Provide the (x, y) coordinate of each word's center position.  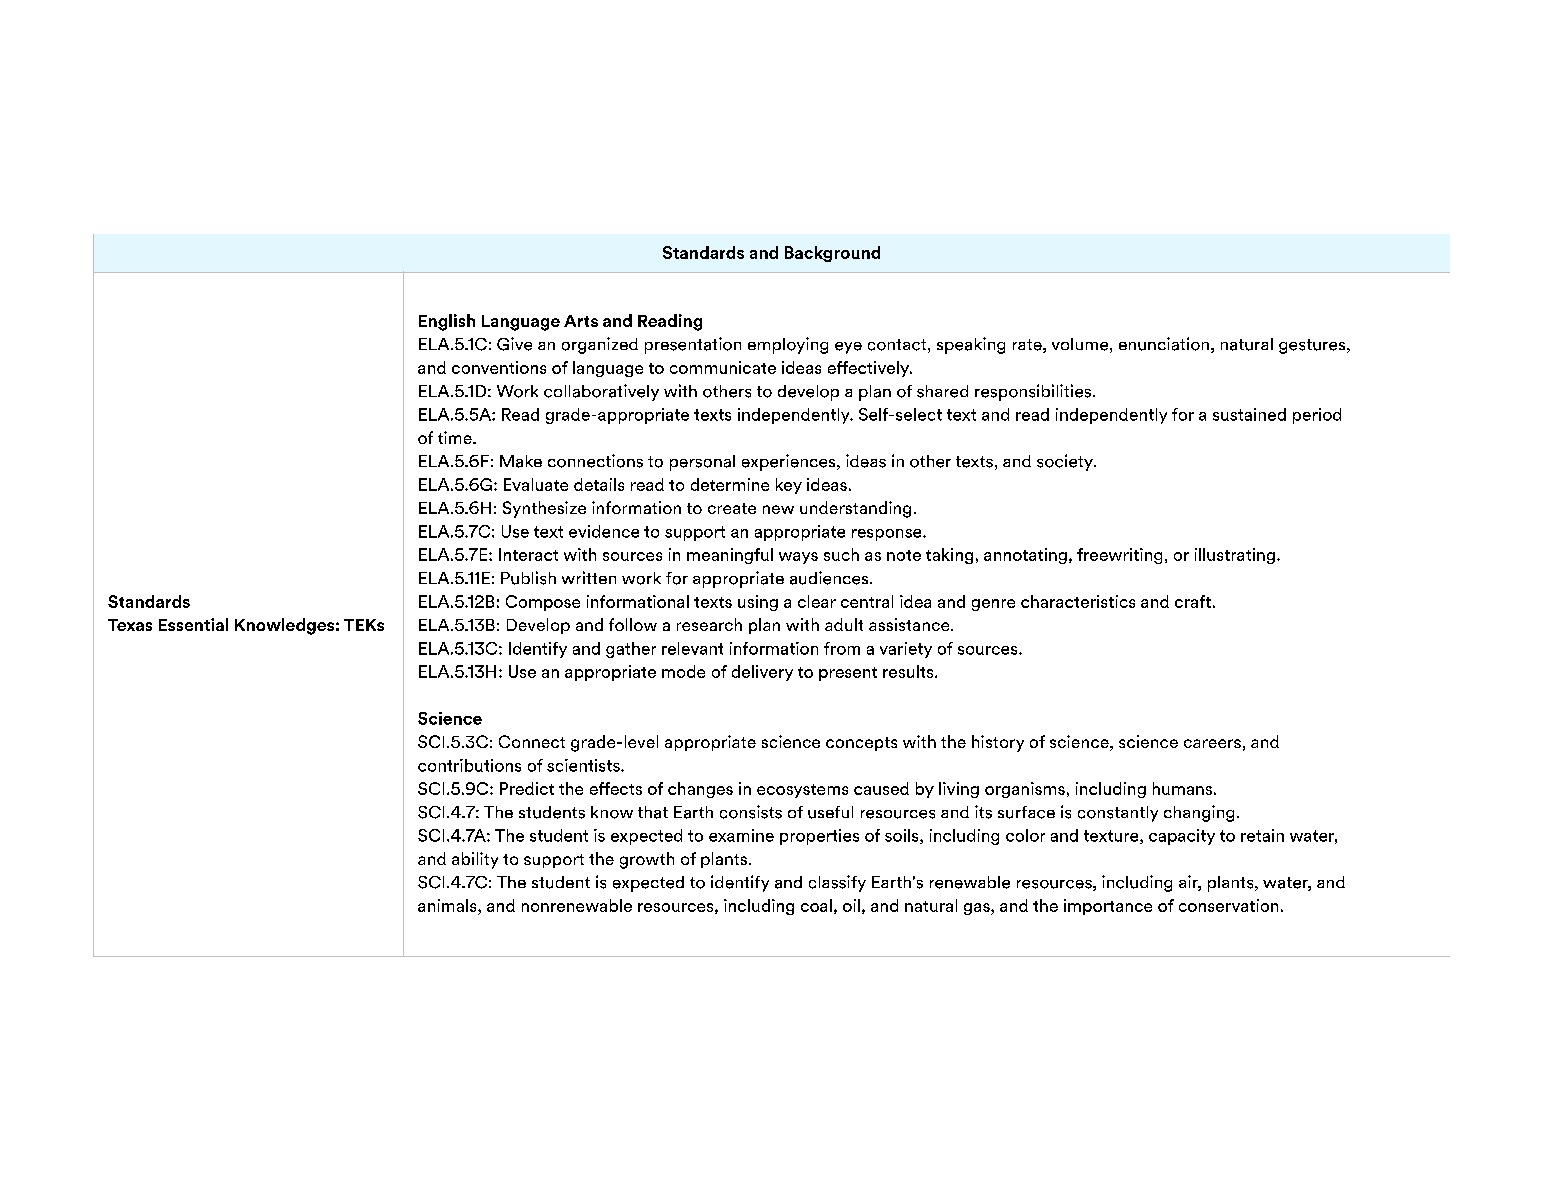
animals (448, 905)
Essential (193, 624)
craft (1193, 601)
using (758, 603)
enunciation (1164, 344)
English (447, 322)
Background (832, 254)
